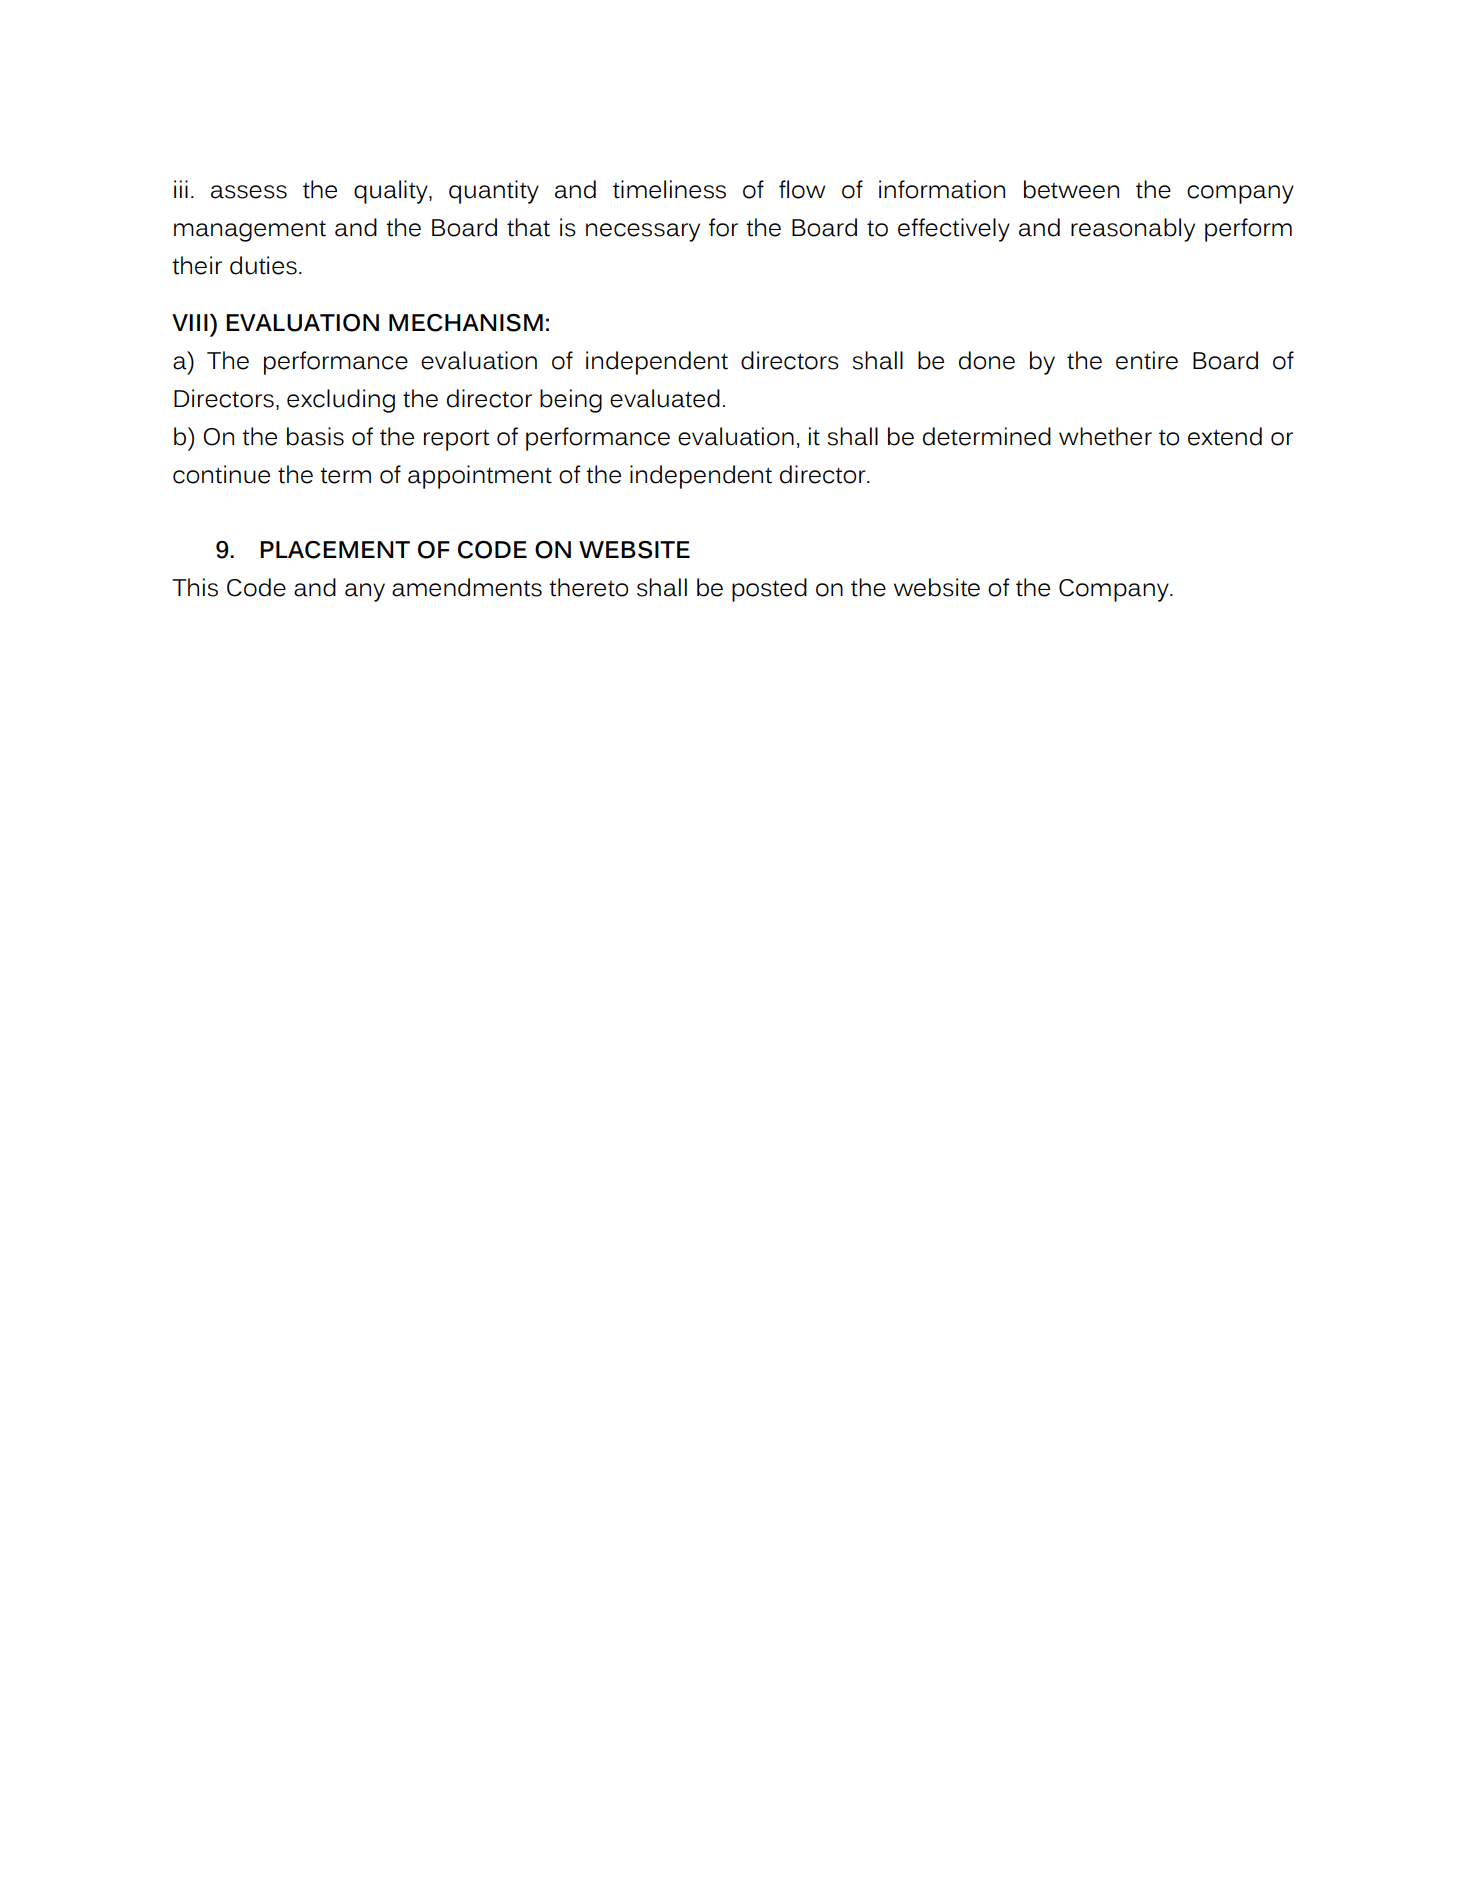  What do you see at coordinates (1225, 436) in the screenshot?
I see `extend` at bounding box center [1225, 436].
